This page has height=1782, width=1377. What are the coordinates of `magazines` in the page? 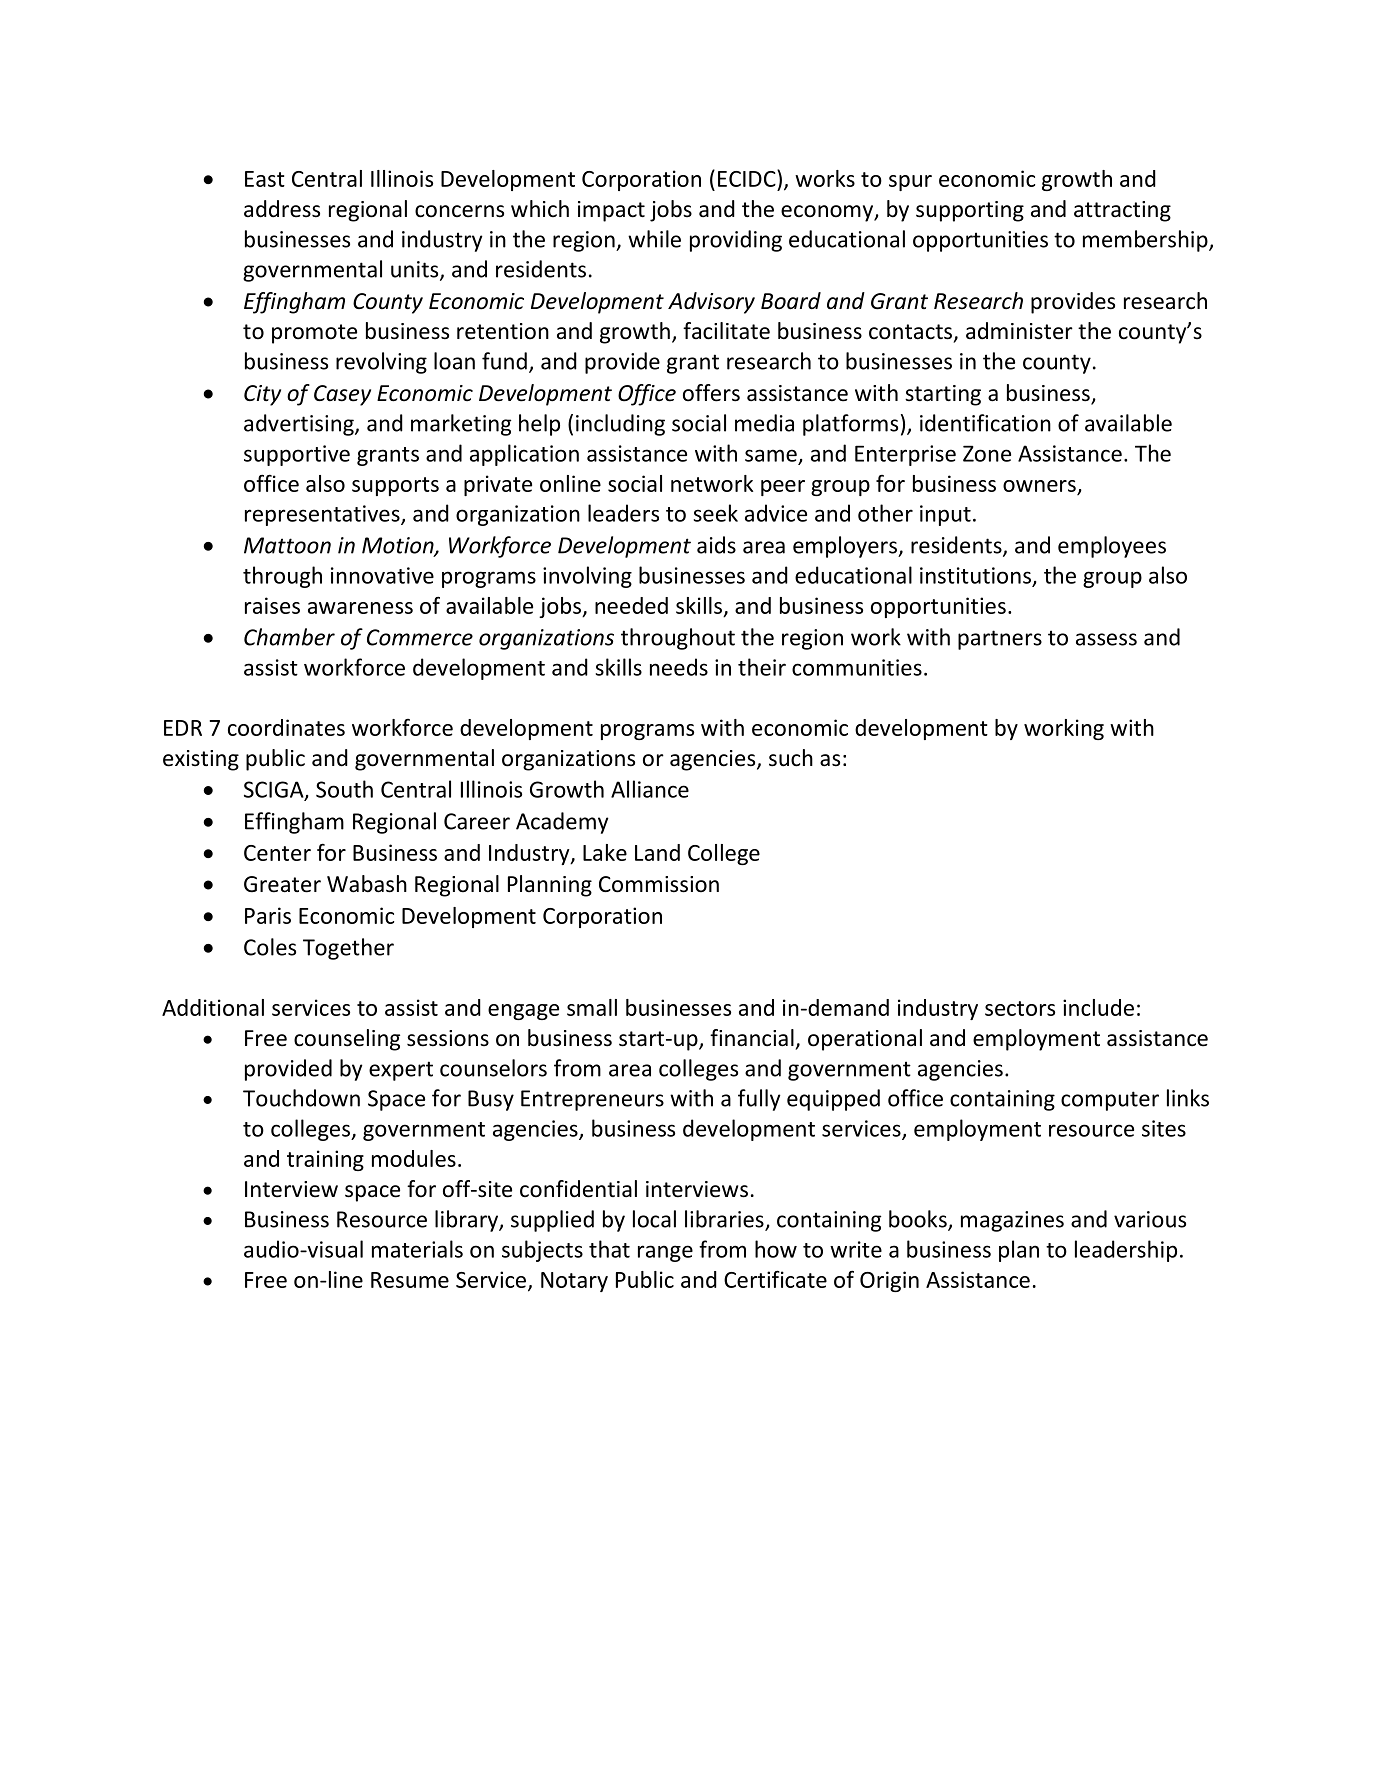 It's located at (1012, 1221).
